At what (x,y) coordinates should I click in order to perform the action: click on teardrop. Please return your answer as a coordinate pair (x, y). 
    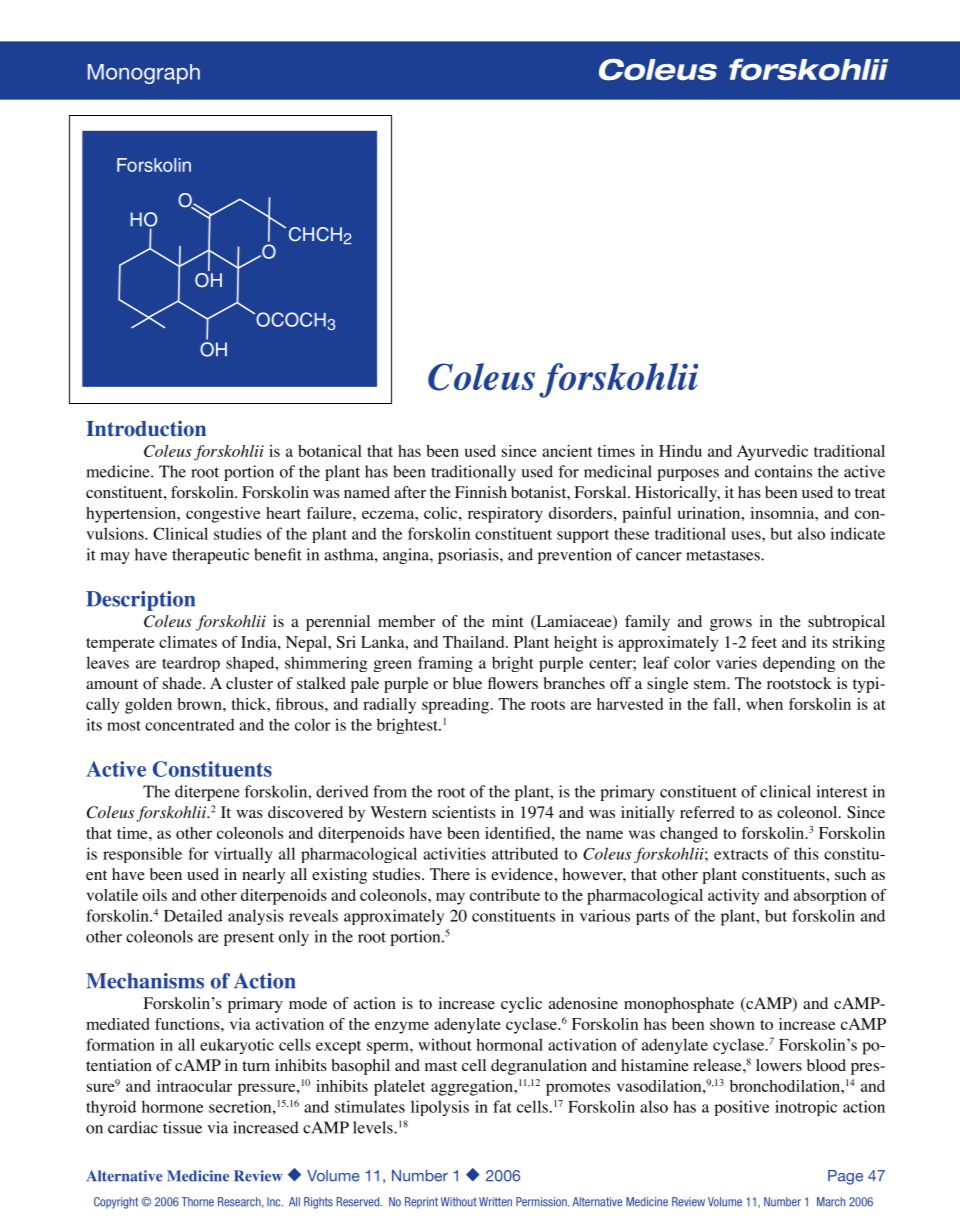
    Looking at the image, I should click on (191, 664).
